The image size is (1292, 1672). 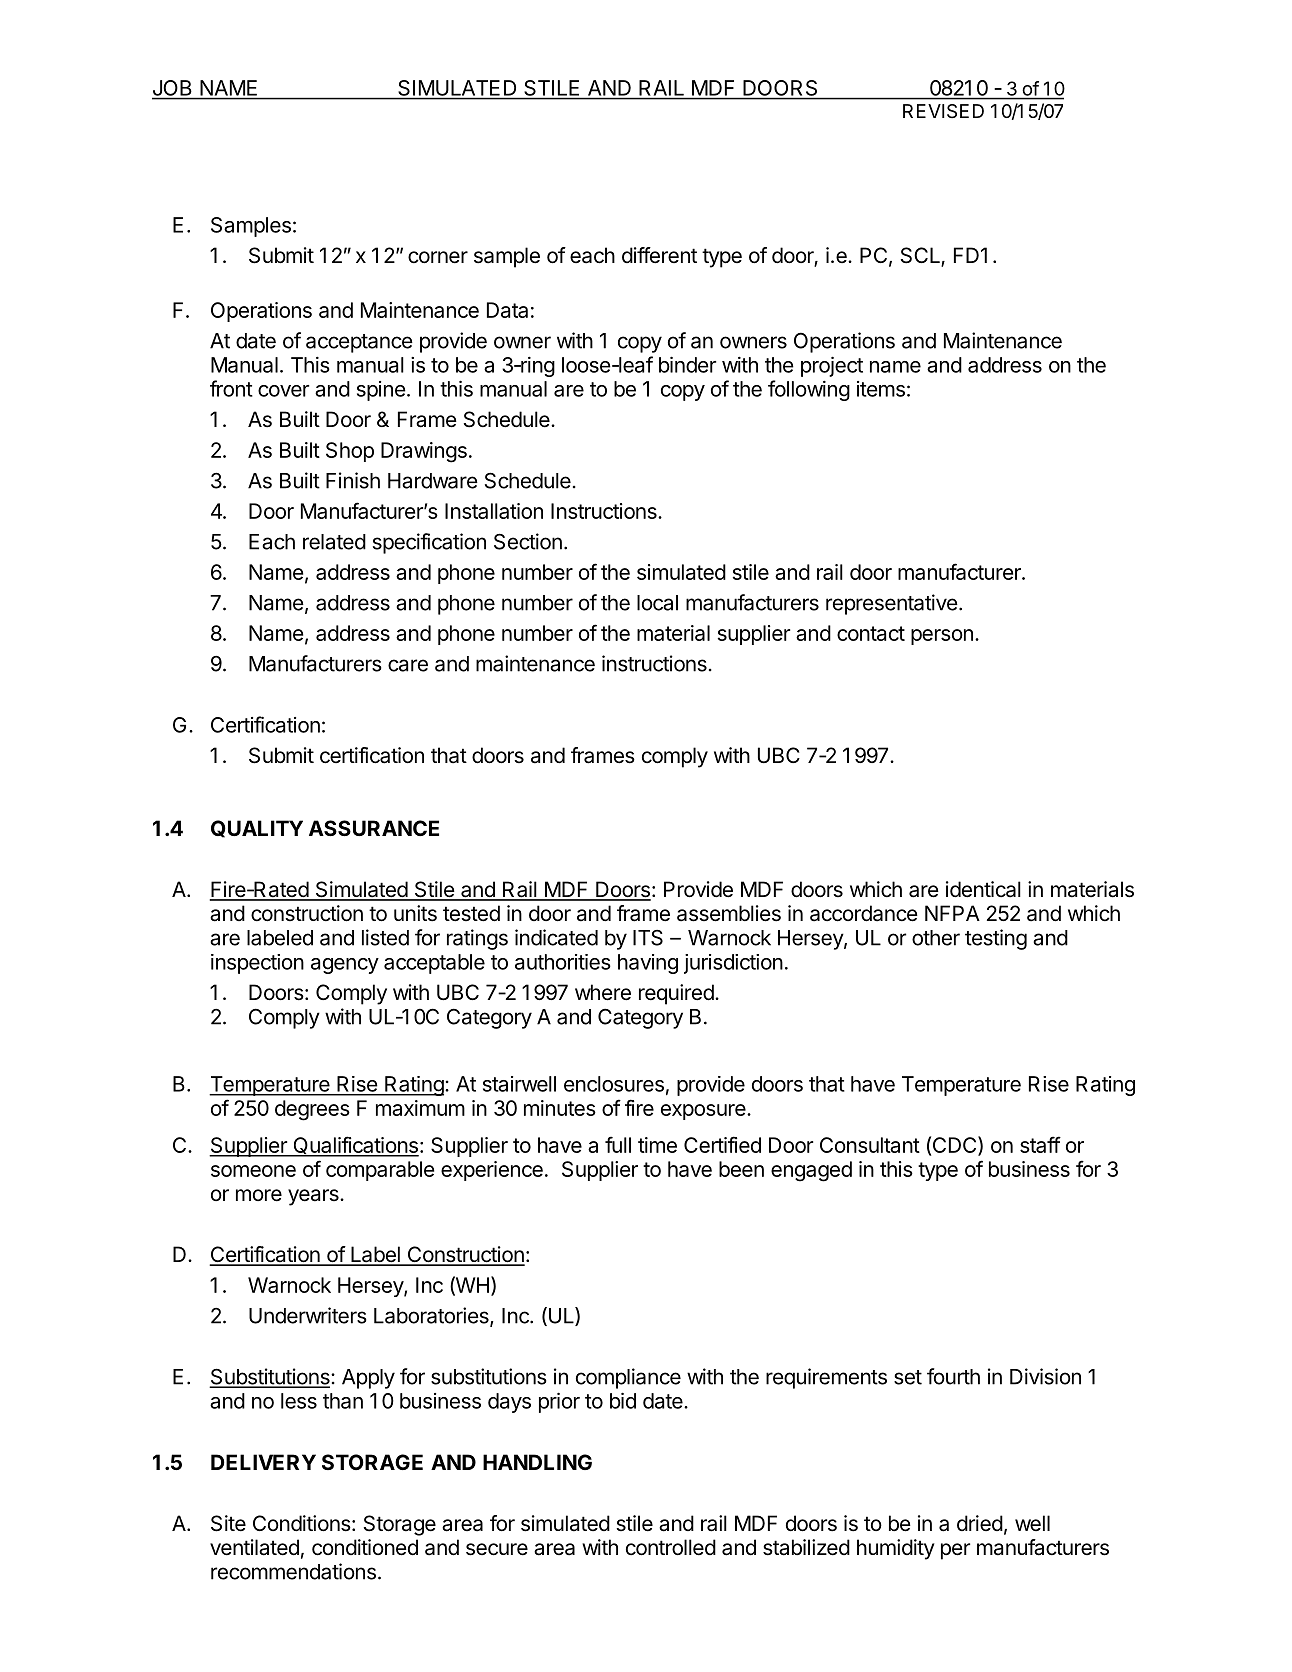 What do you see at coordinates (648, 964) in the page?
I see `having` at bounding box center [648, 964].
